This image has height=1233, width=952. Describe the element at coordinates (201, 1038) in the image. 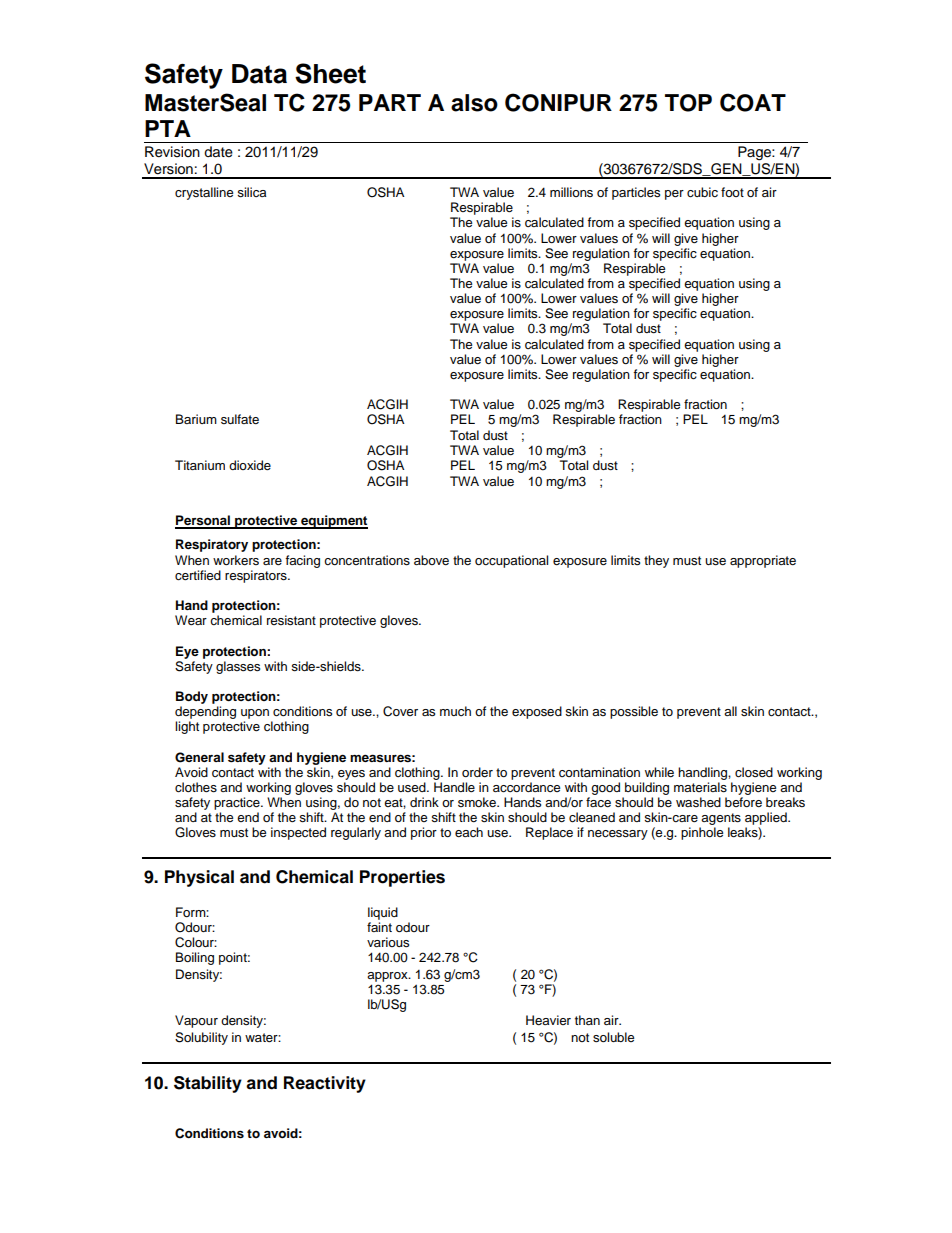

I see `Solubility` at that location.
